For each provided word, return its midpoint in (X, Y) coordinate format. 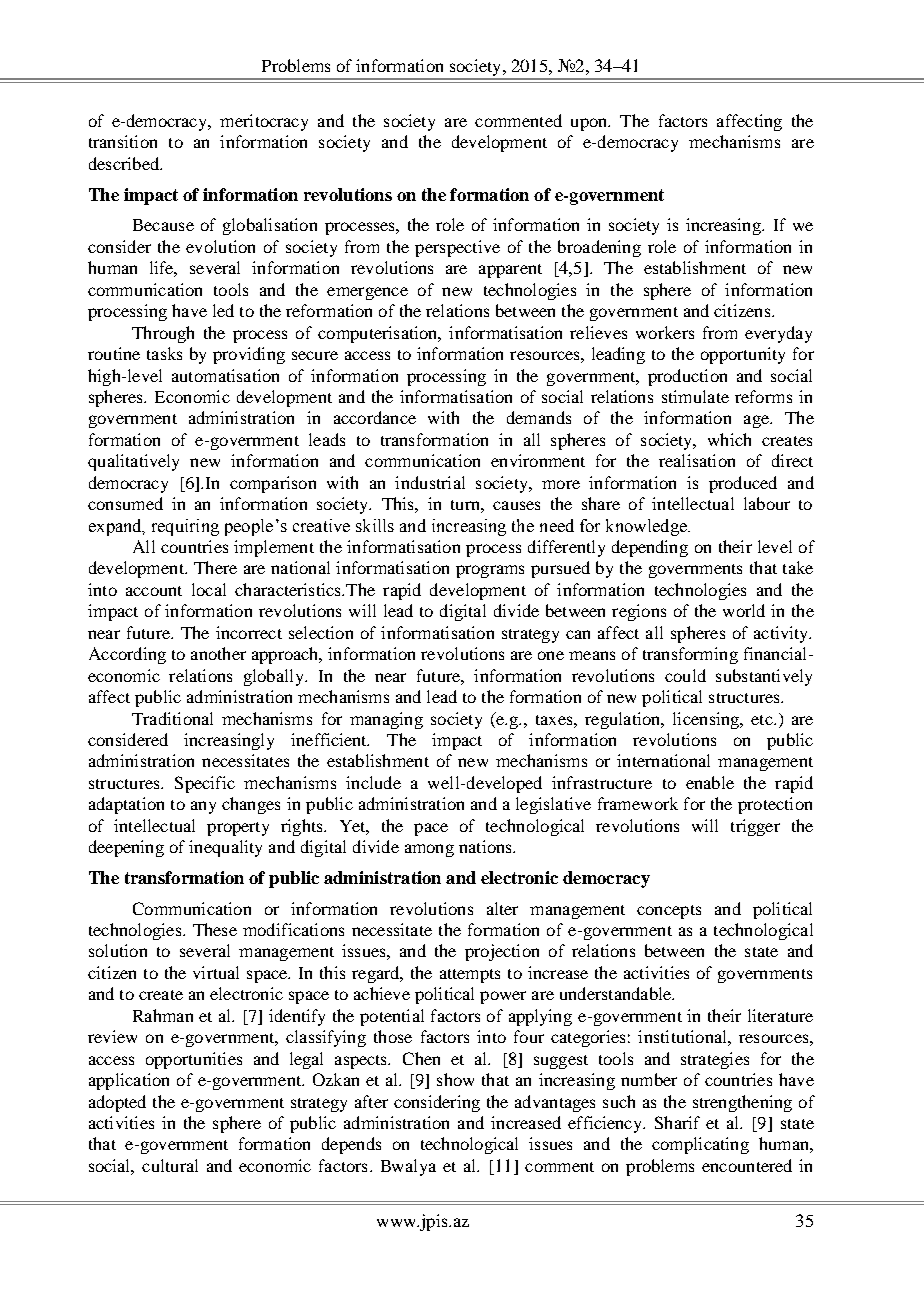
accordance (375, 417)
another (218, 653)
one (551, 655)
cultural (170, 1165)
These (215, 929)
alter (502, 908)
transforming (690, 655)
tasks (164, 353)
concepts (669, 912)
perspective (457, 248)
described (125, 163)
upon (590, 124)
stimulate (695, 396)
